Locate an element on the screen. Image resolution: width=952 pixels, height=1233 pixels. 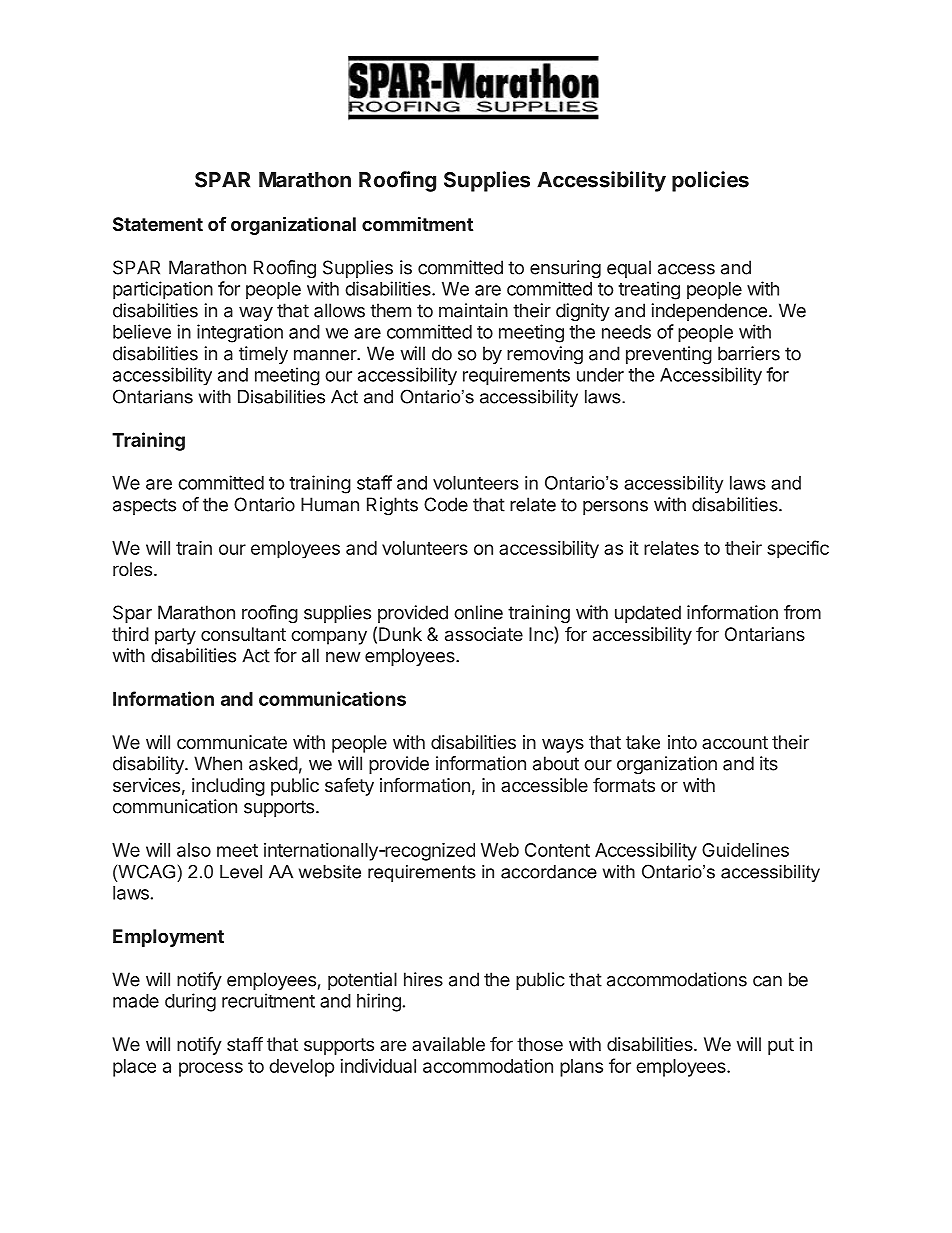
Statement is located at coordinates (158, 224).
